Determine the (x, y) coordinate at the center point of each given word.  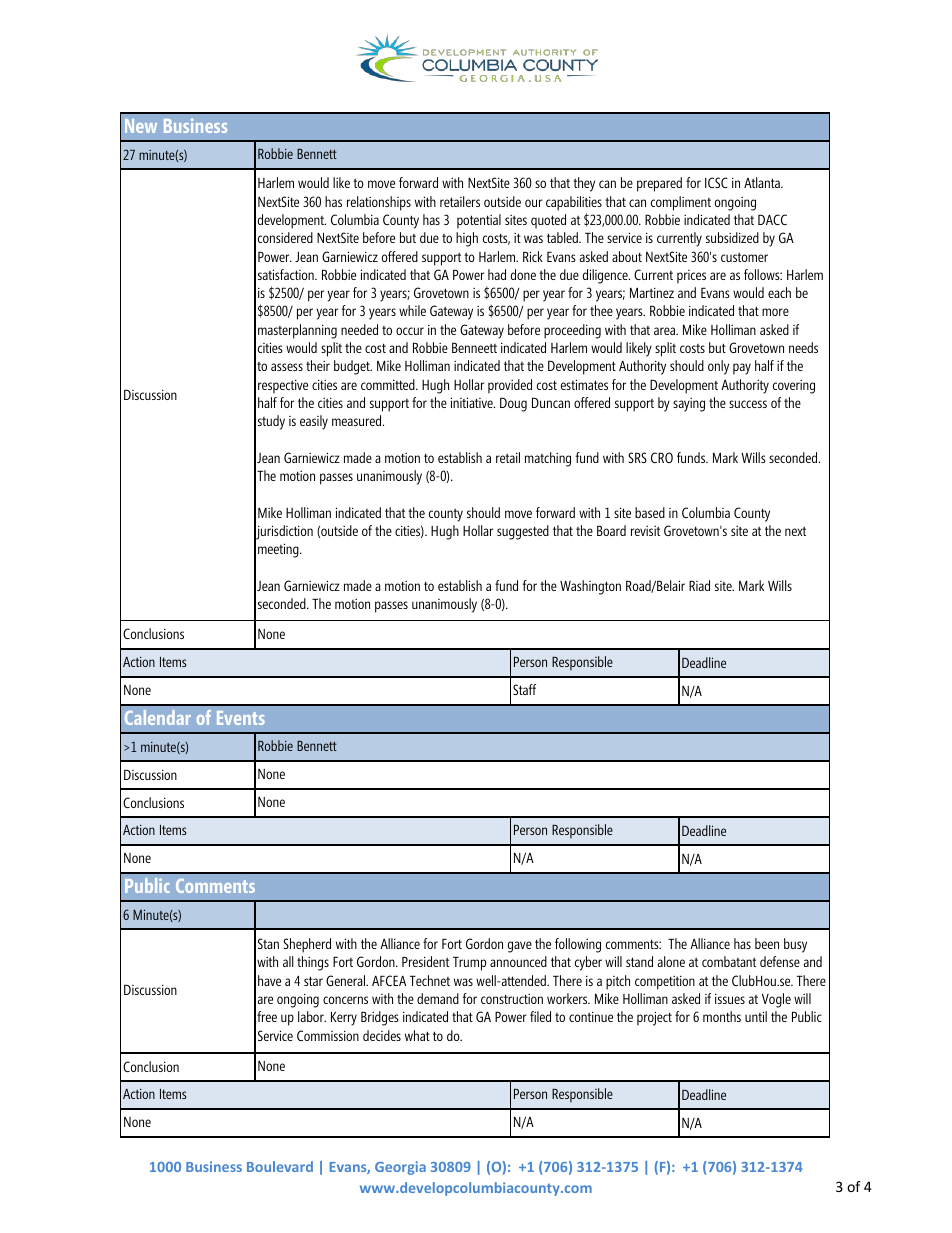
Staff (524, 689)
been (767, 943)
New (141, 126)
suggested (523, 532)
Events (241, 718)
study (271, 422)
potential (479, 221)
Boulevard (280, 1166)
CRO (662, 457)
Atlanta (763, 182)
